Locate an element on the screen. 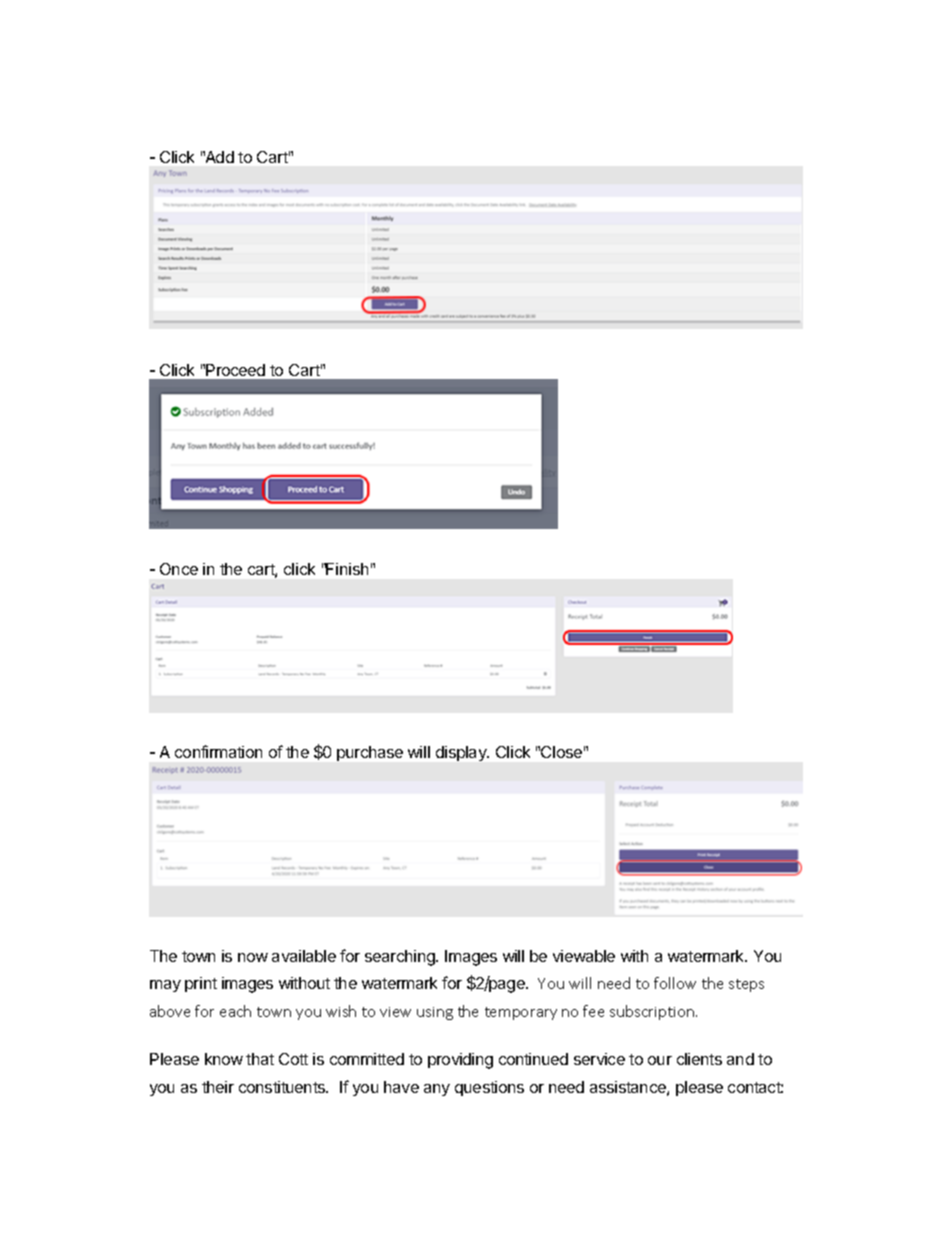 Image resolution: width=952 pixels, height=1233 pixels. display is located at coordinates (462, 753).
